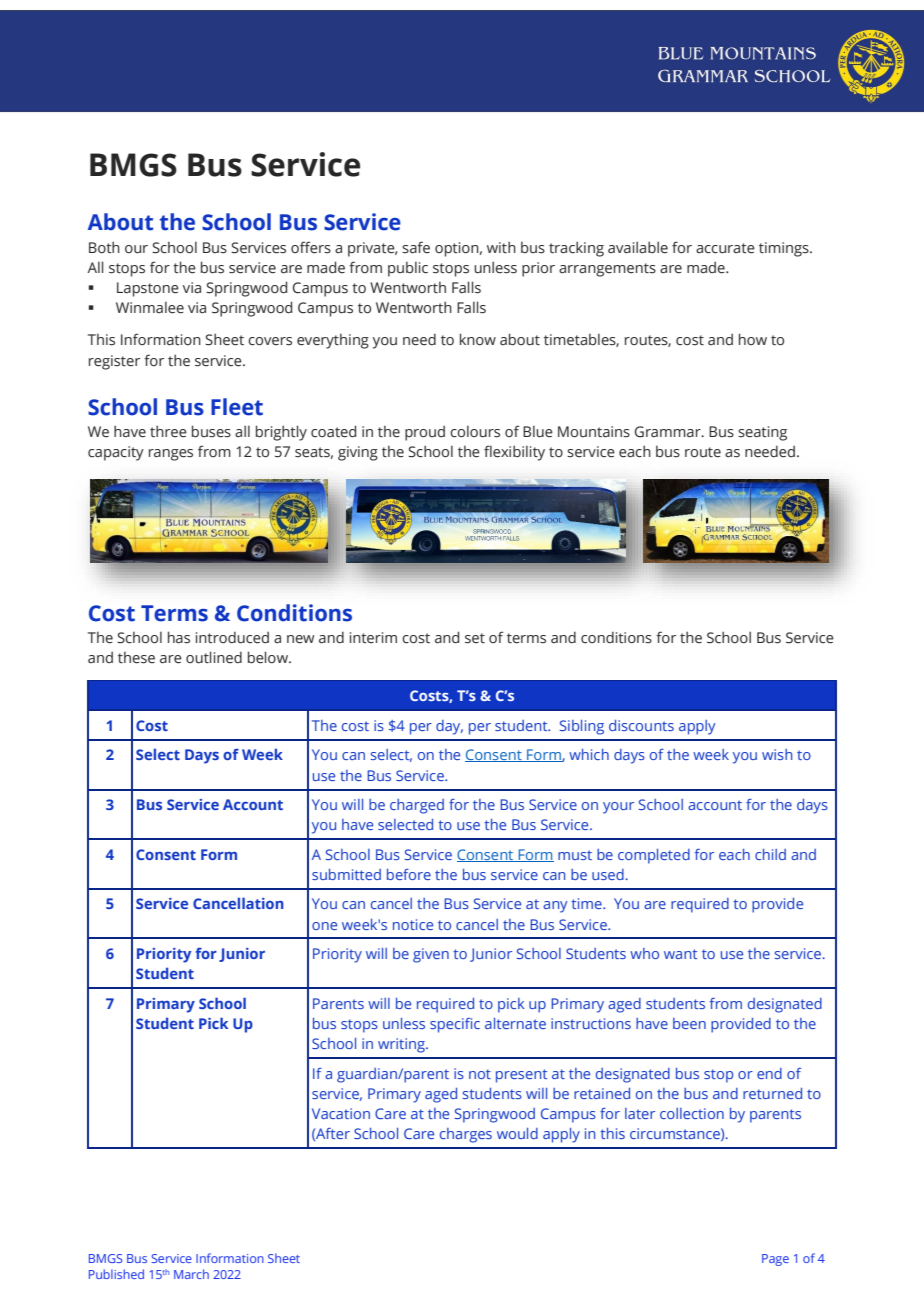  What do you see at coordinates (466, 1135) in the image?
I see `charges` at bounding box center [466, 1135].
